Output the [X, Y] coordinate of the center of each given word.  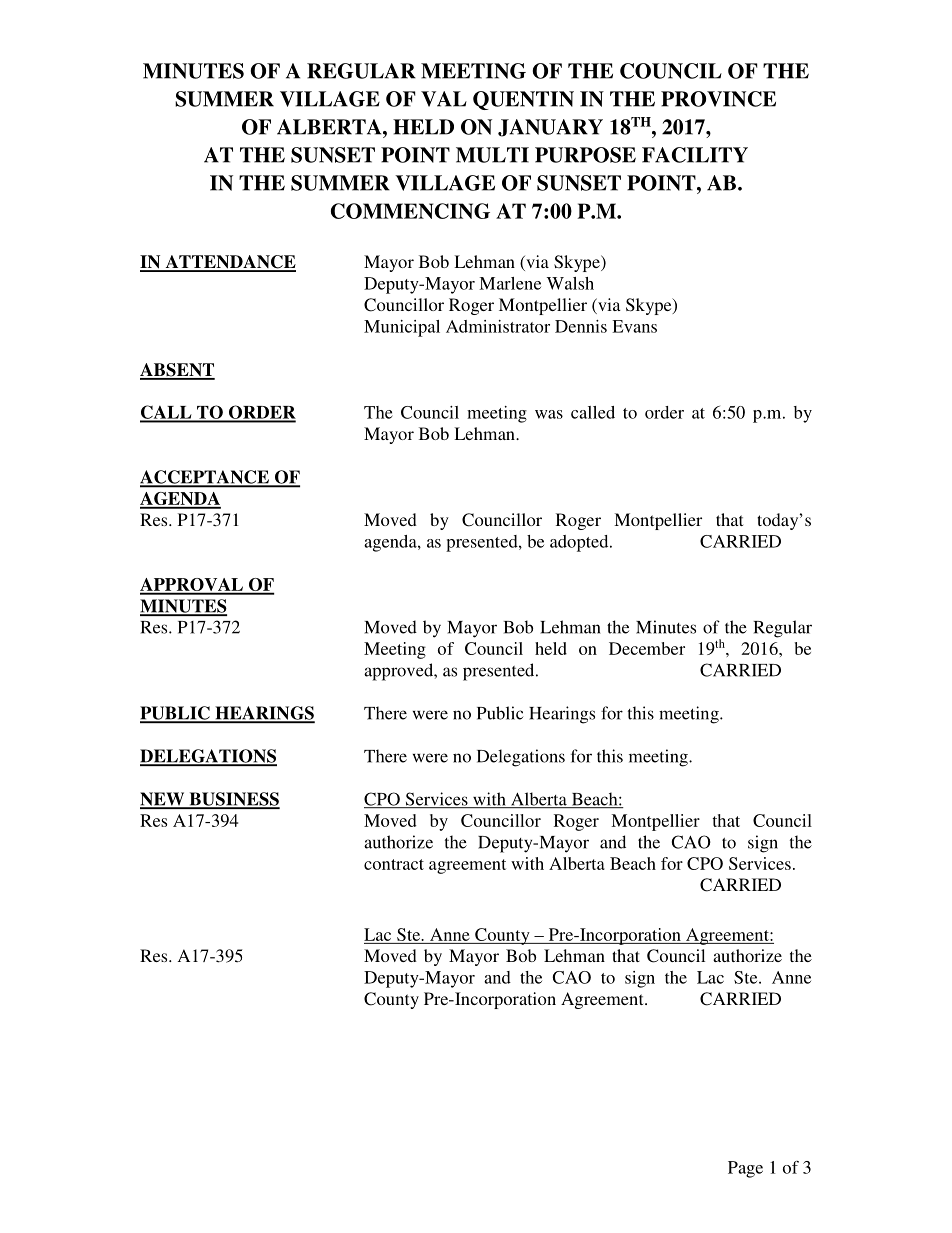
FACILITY [695, 155]
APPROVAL [192, 586]
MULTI [492, 155]
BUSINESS [233, 800]
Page [745, 1169]
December [647, 648]
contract [394, 864]
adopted [580, 543]
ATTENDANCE [229, 263]
